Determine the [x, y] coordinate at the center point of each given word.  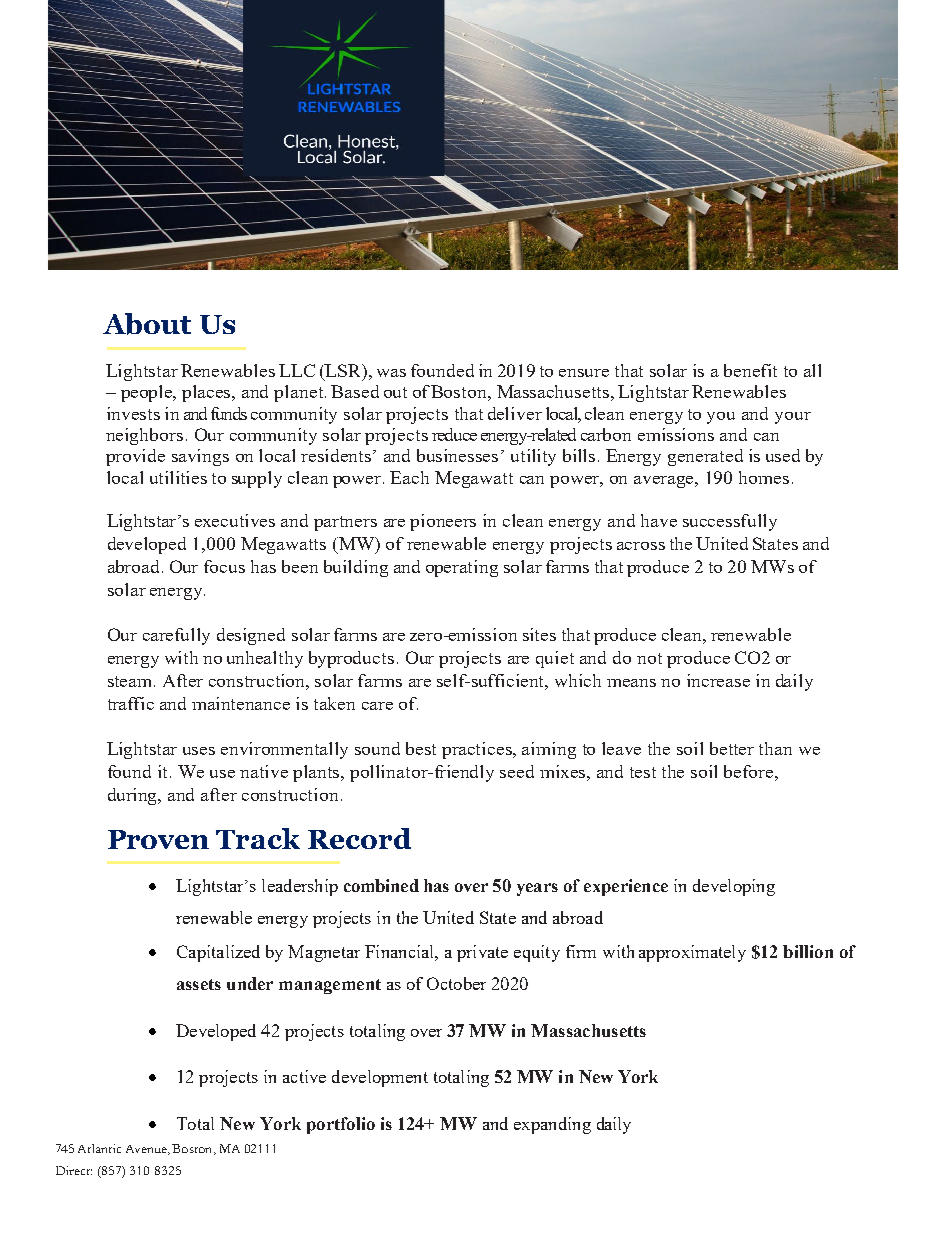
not [649, 658]
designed [251, 636]
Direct [74, 1170]
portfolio [341, 1125]
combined [381, 885]
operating [462, 568]
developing [734, 887]
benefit [750, 370]
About [147, 324]
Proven [158, 839]
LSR [344, 370]
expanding [552, 1125]
